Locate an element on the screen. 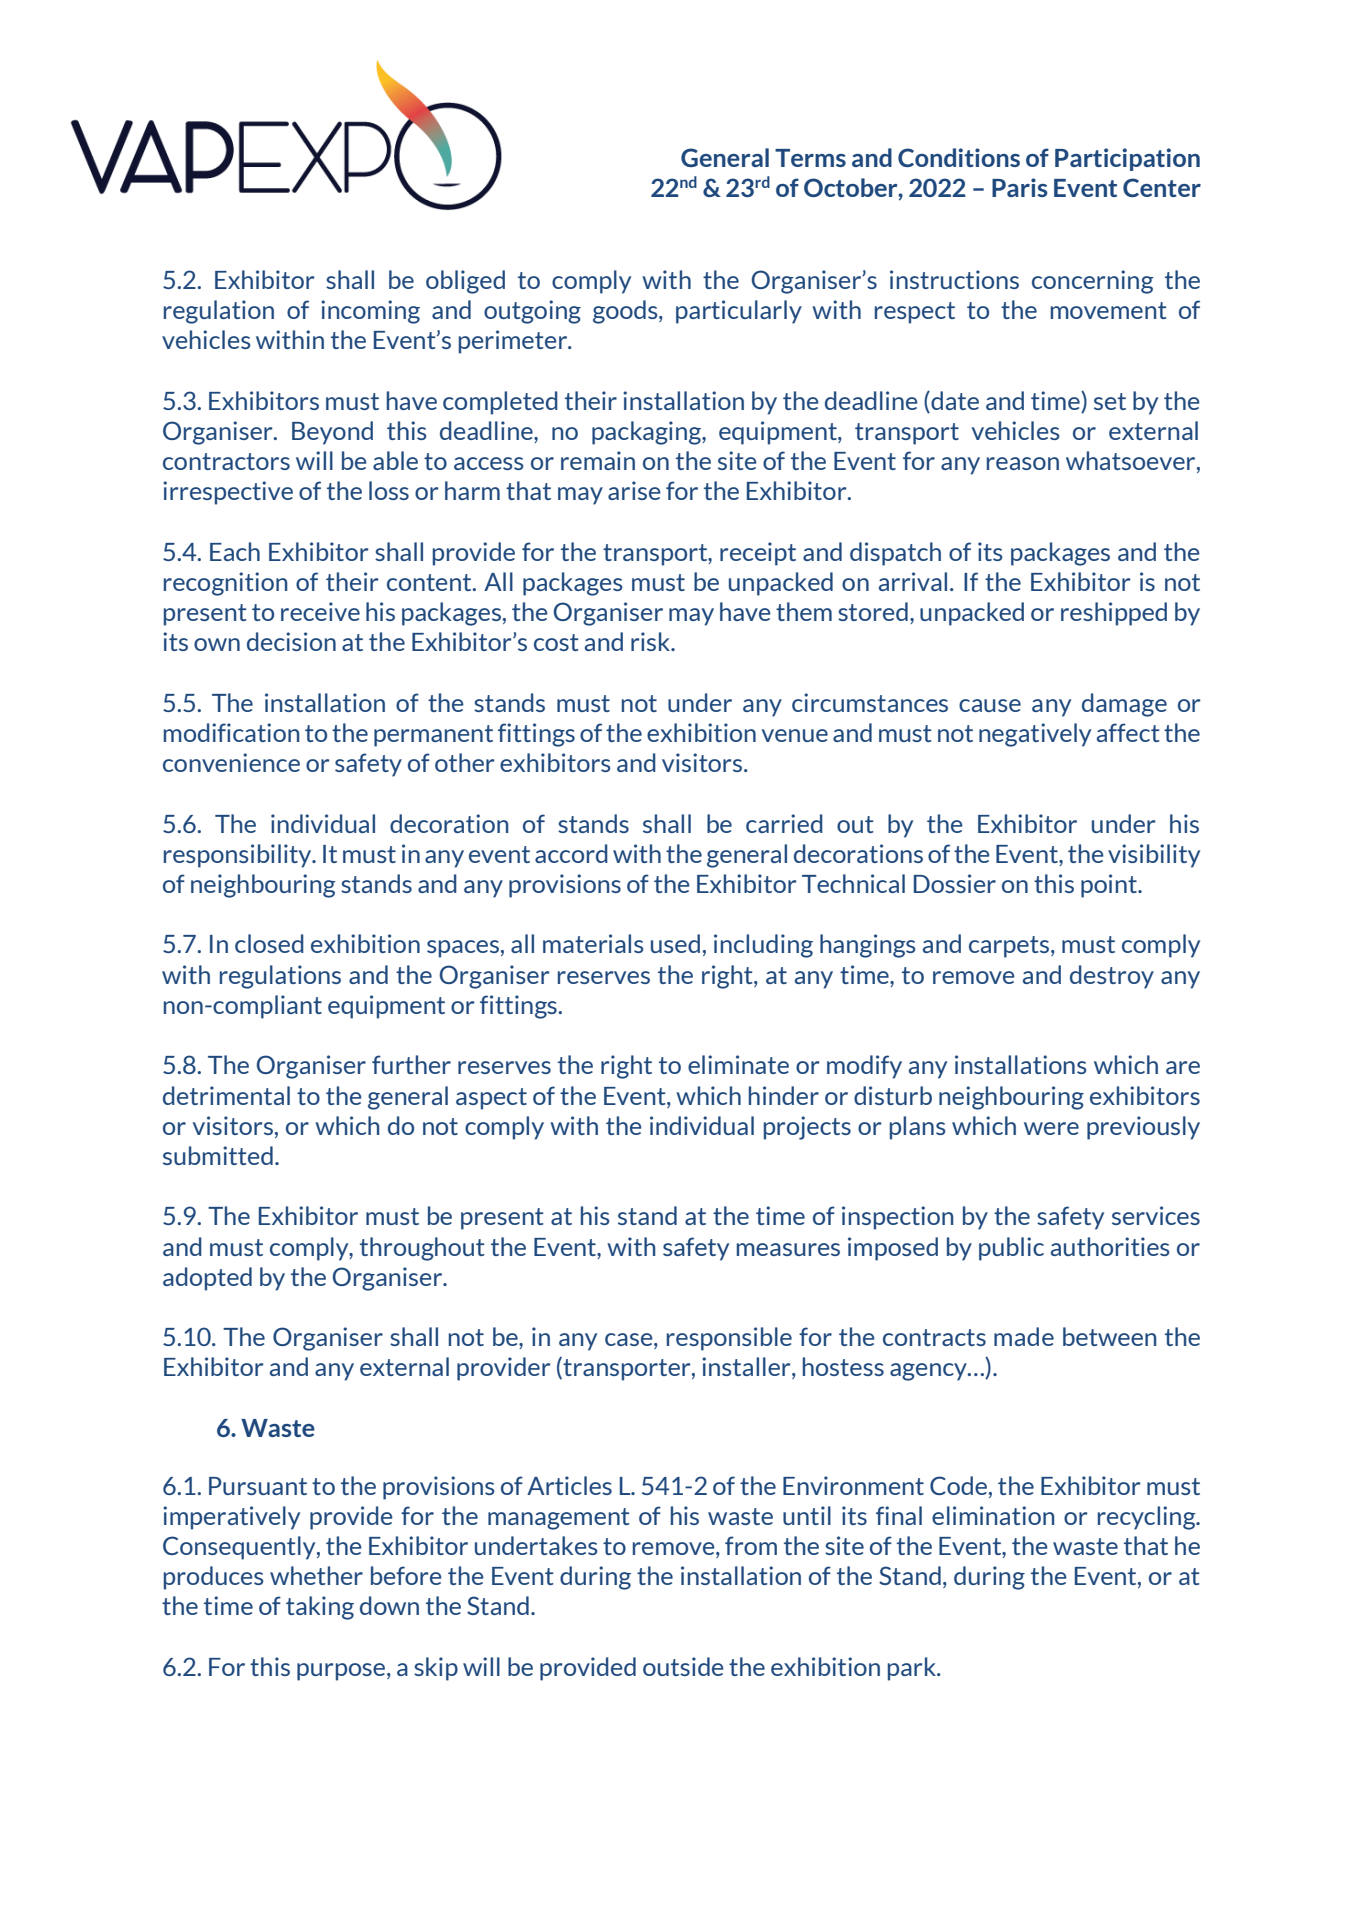 Image resolution: width=1363 pixels, height=1927 pixels. closed is located at coordinates (269, 943).
